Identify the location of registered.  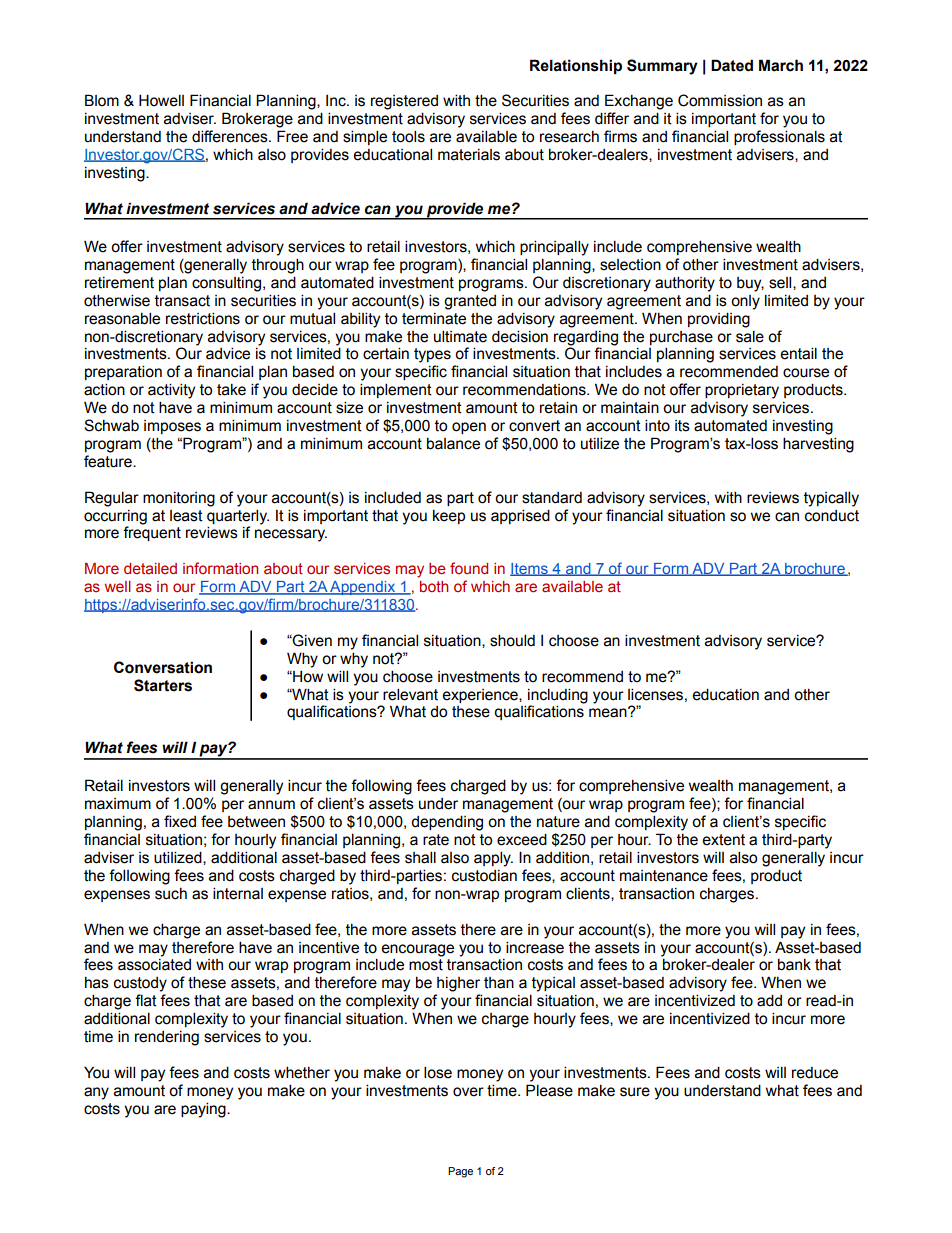
(404, 102).
